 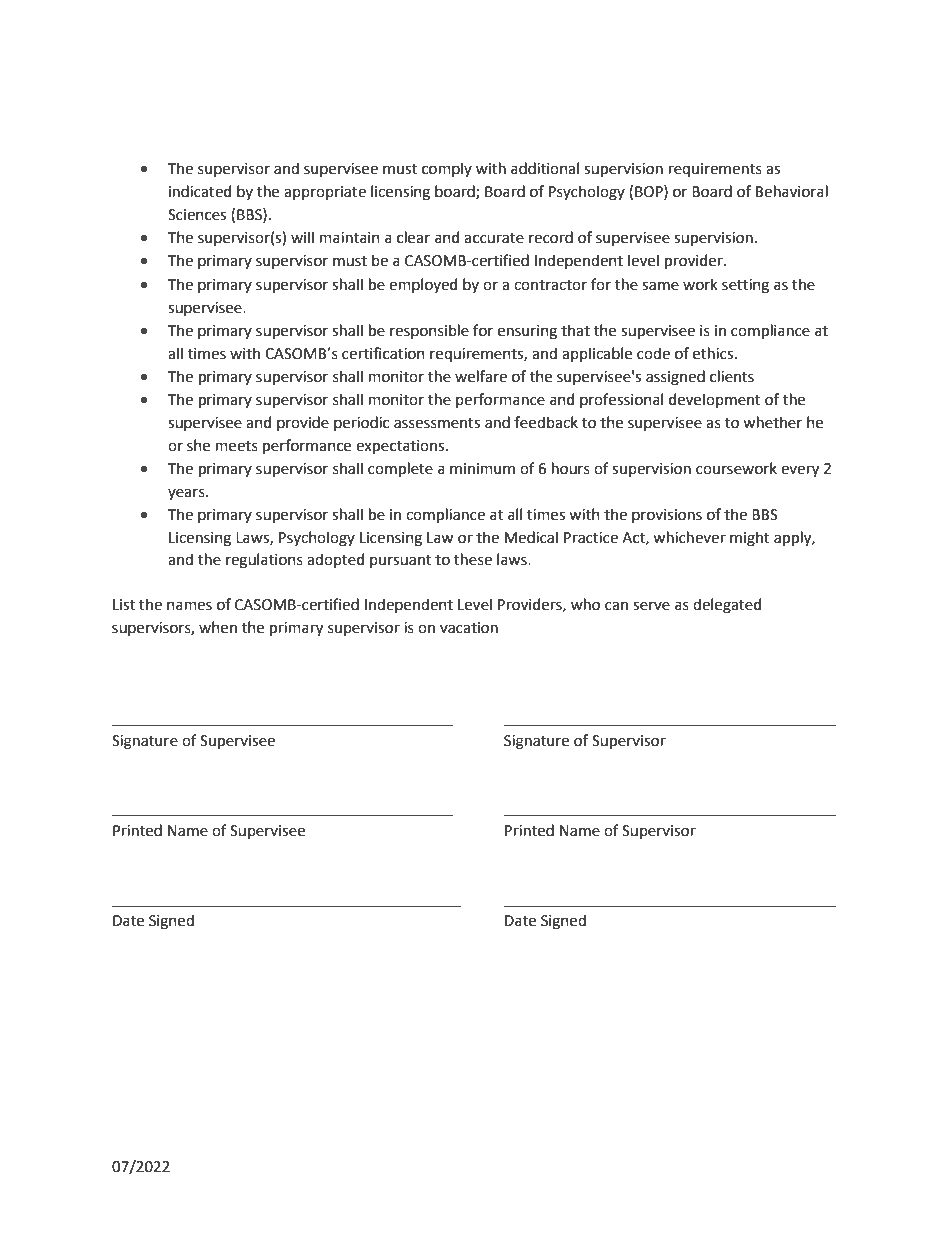 I want to click on when, so click(x=218, y=627).
